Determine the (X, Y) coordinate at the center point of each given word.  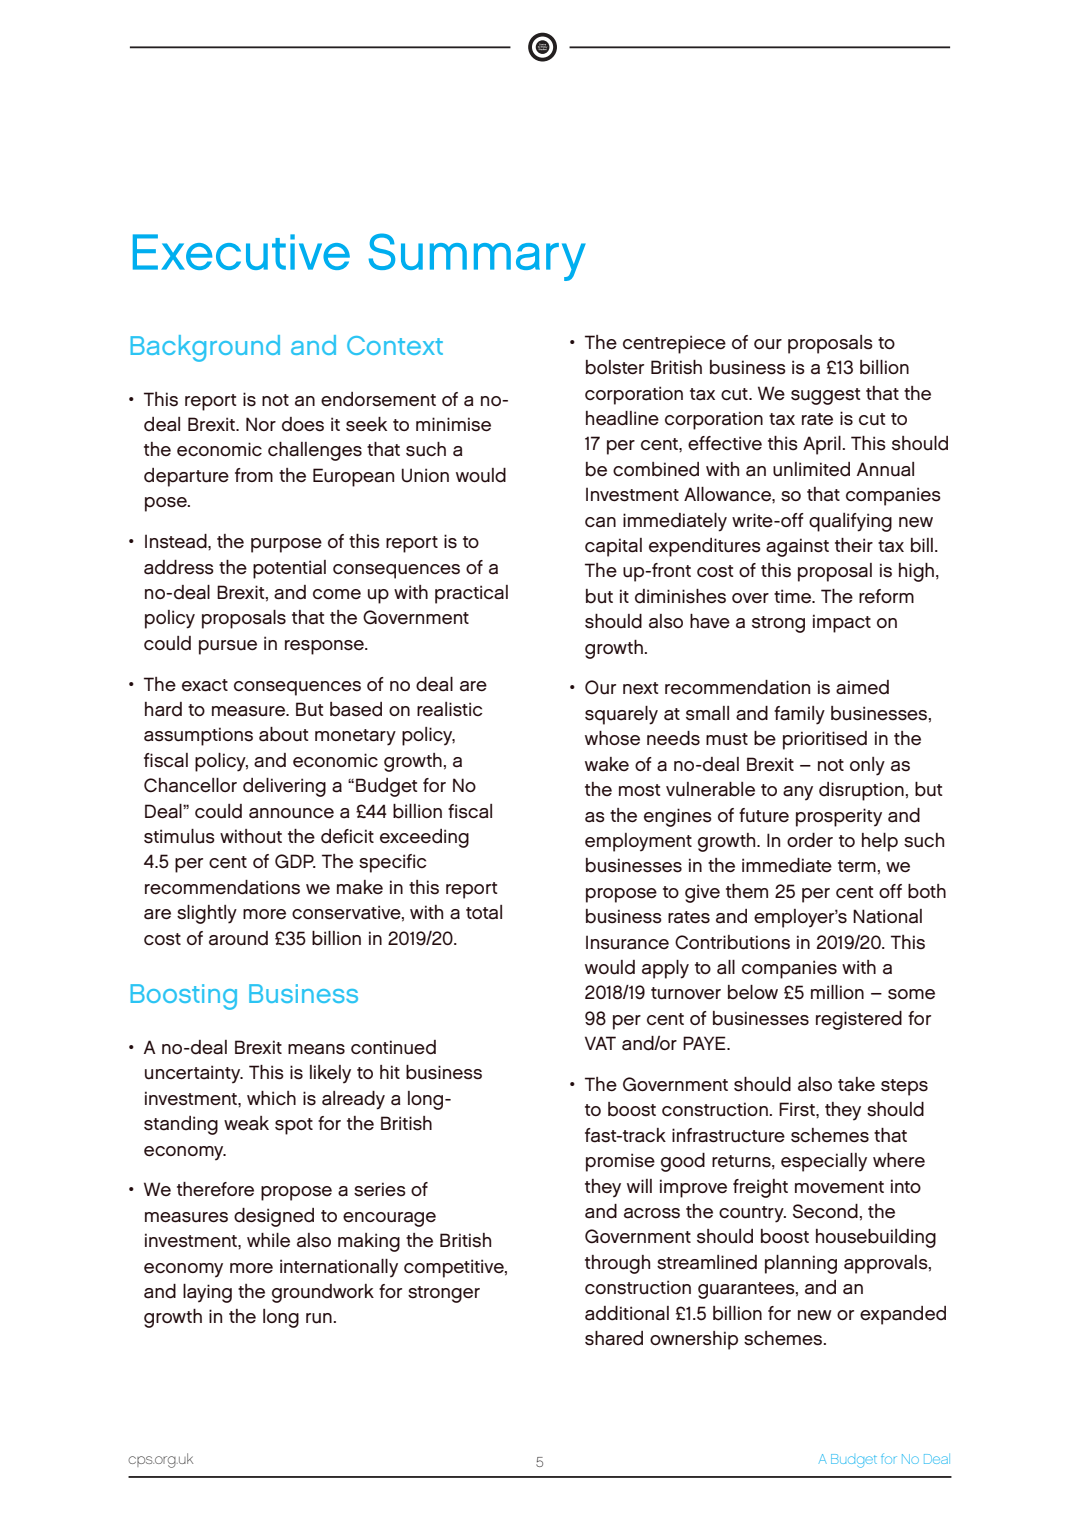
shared (614, 1338)
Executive (241, 252)
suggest (826, 396)
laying (207, 1293)
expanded (903, 1315)
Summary (477, 257)
